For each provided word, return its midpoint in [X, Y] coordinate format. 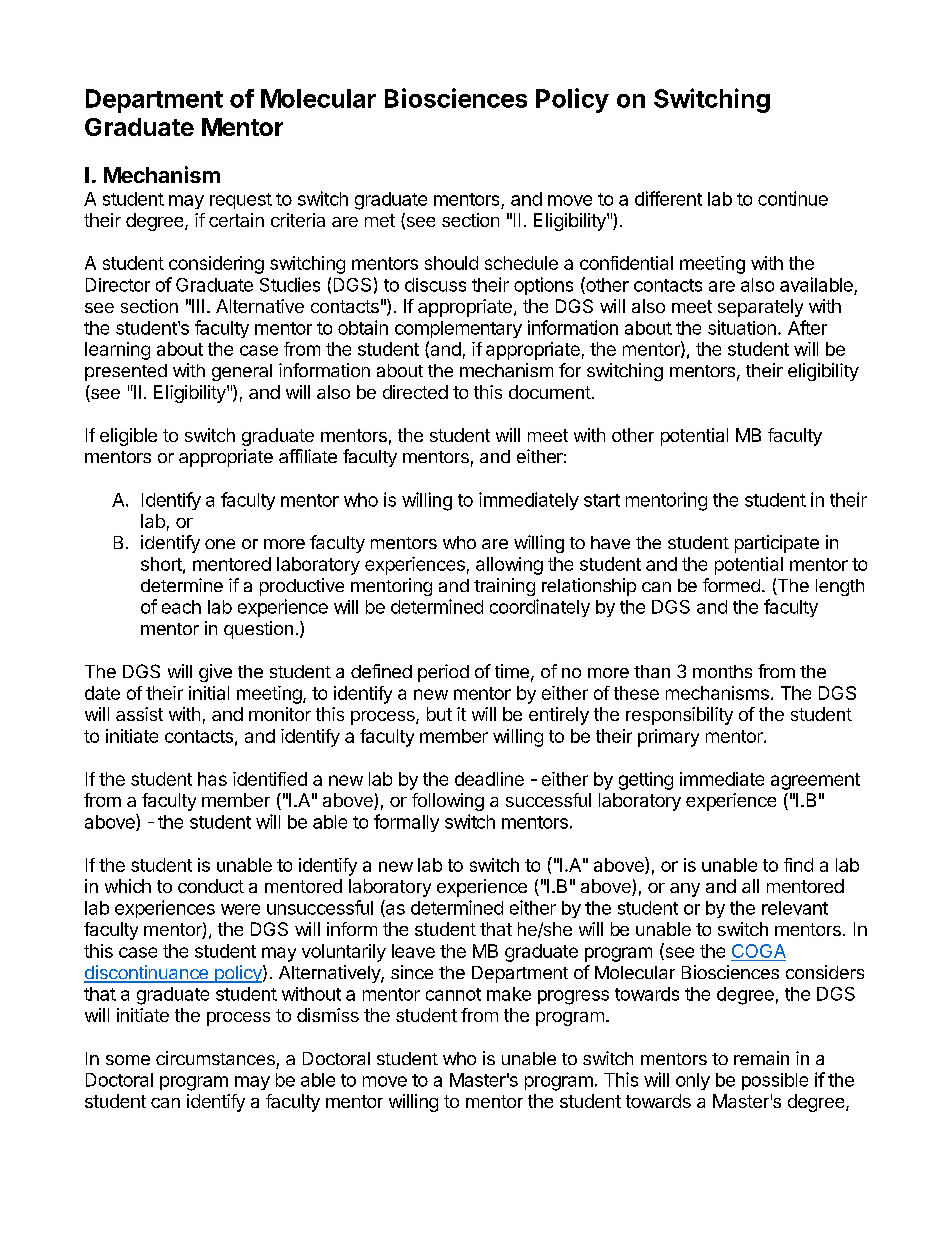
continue [793, 198]
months [722, 671]
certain [236, 220]
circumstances [215, 1058]
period [443, 673]
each [181, 607]
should [451, 263]
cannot [453, 994]
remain [761, 1058]
